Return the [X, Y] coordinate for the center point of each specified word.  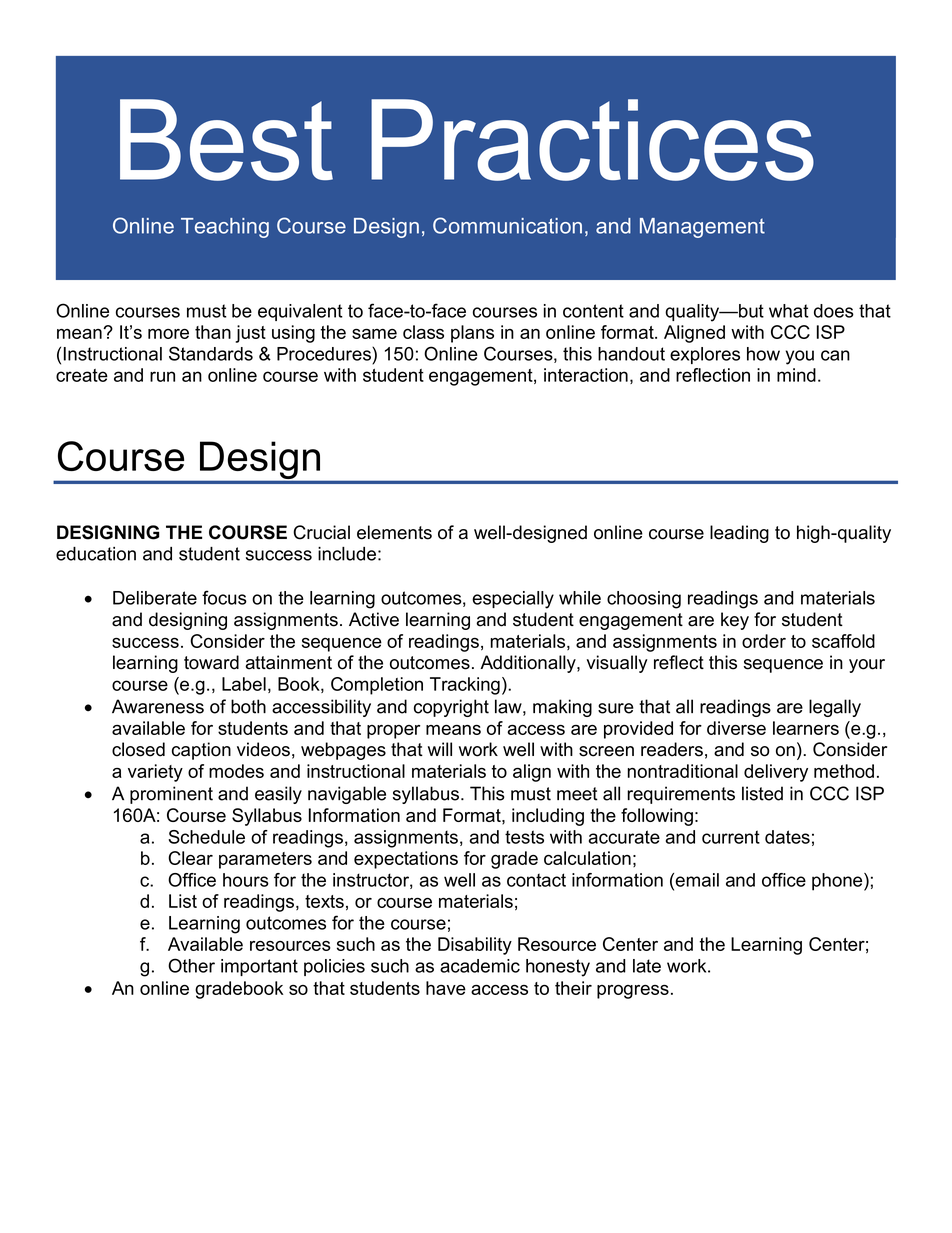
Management [702, 228]
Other [191, 965]
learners [806, 728]
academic [480, 966]
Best [226, 140]
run [162, 376]
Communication [507, 225]
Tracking [465, 686]
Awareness [158, 706]
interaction [586, 375]
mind [796, 375]
